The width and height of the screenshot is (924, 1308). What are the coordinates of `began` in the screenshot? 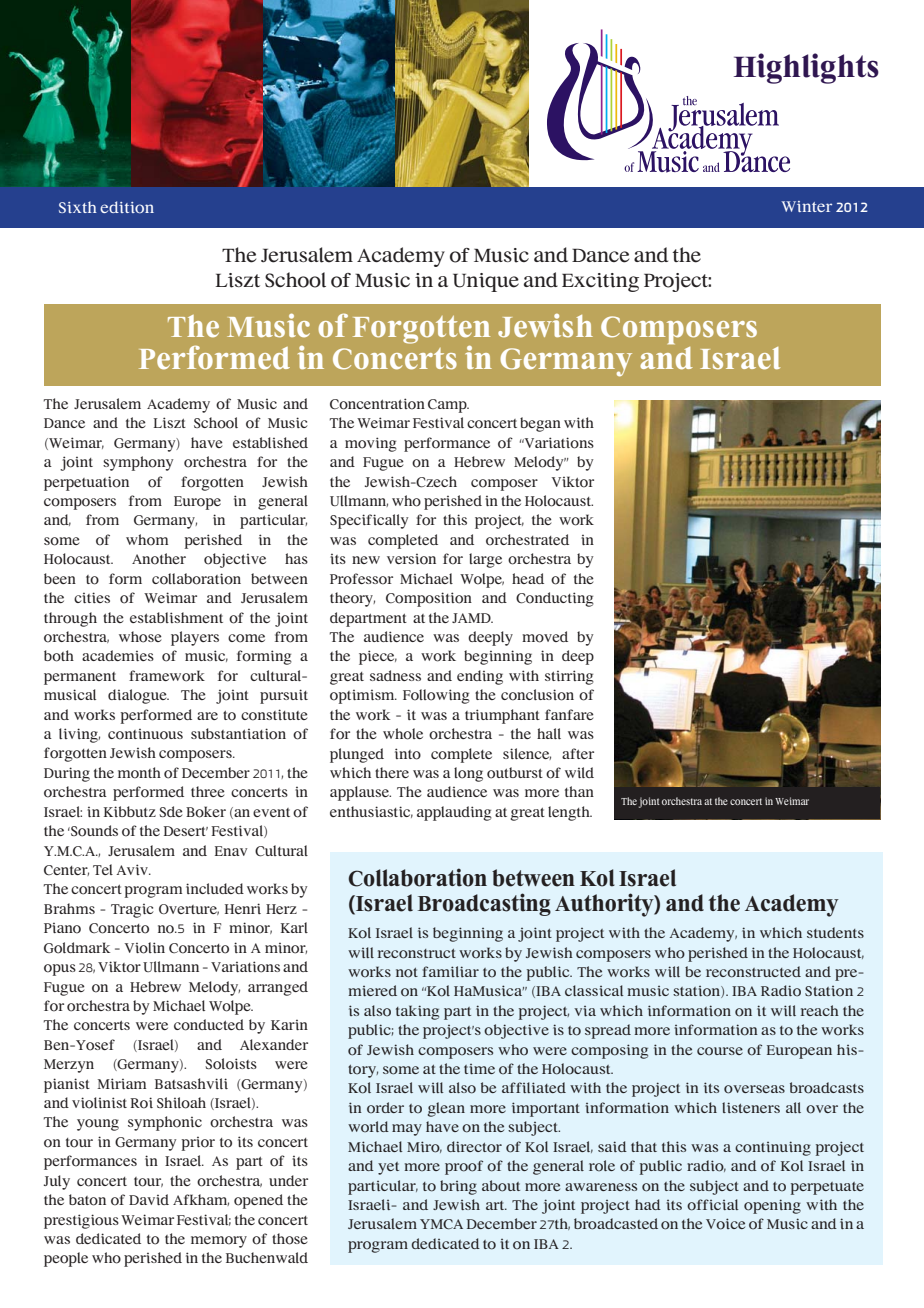 It's located at (540, 424).
